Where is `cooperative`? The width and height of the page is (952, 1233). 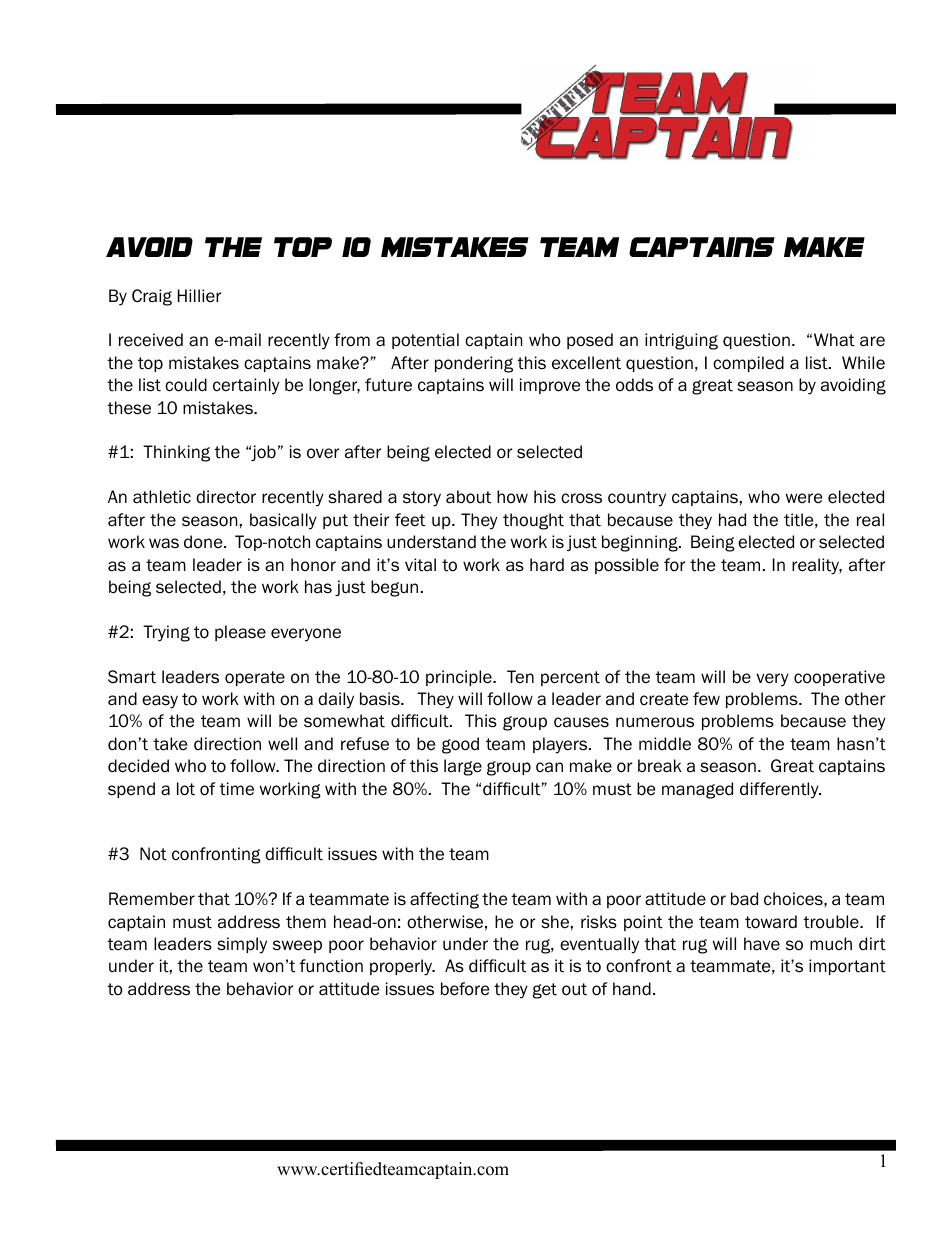
cooperative is located at coordinates (839, 678).
